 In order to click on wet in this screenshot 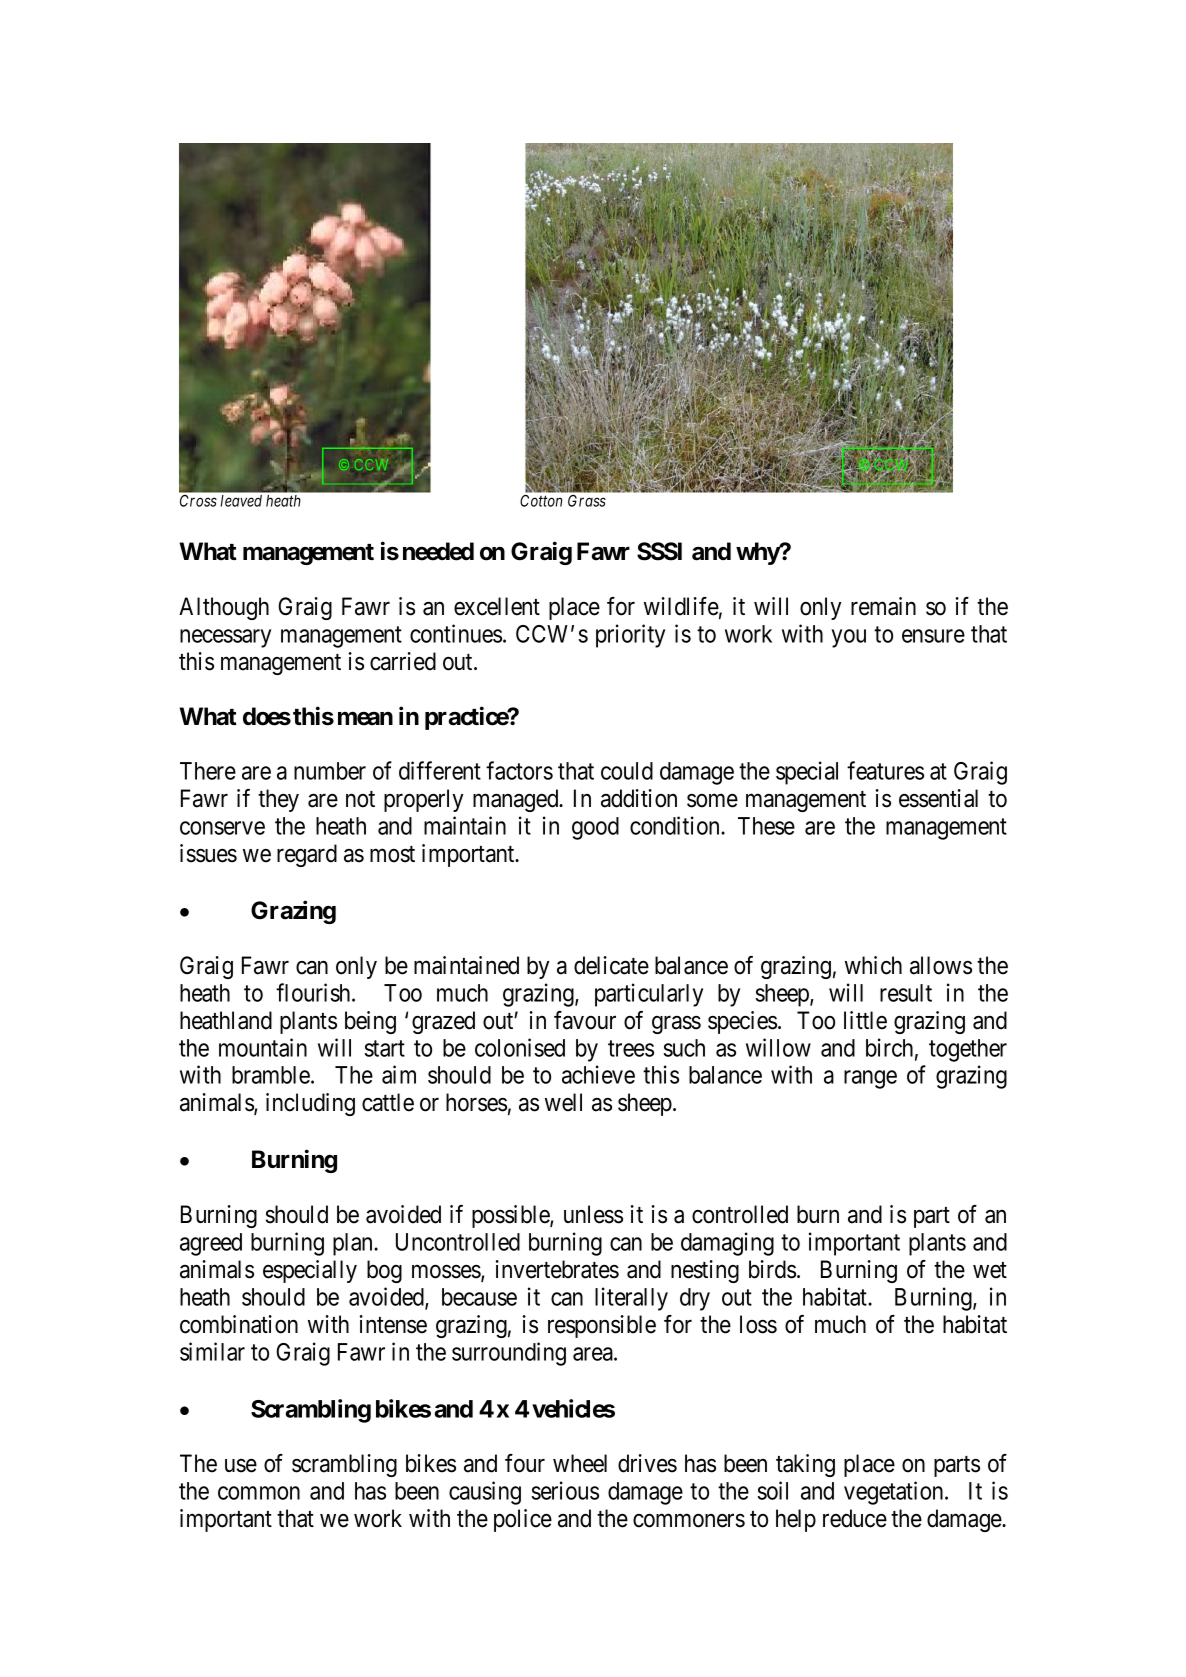, I will do `click(990, 1270)`.
